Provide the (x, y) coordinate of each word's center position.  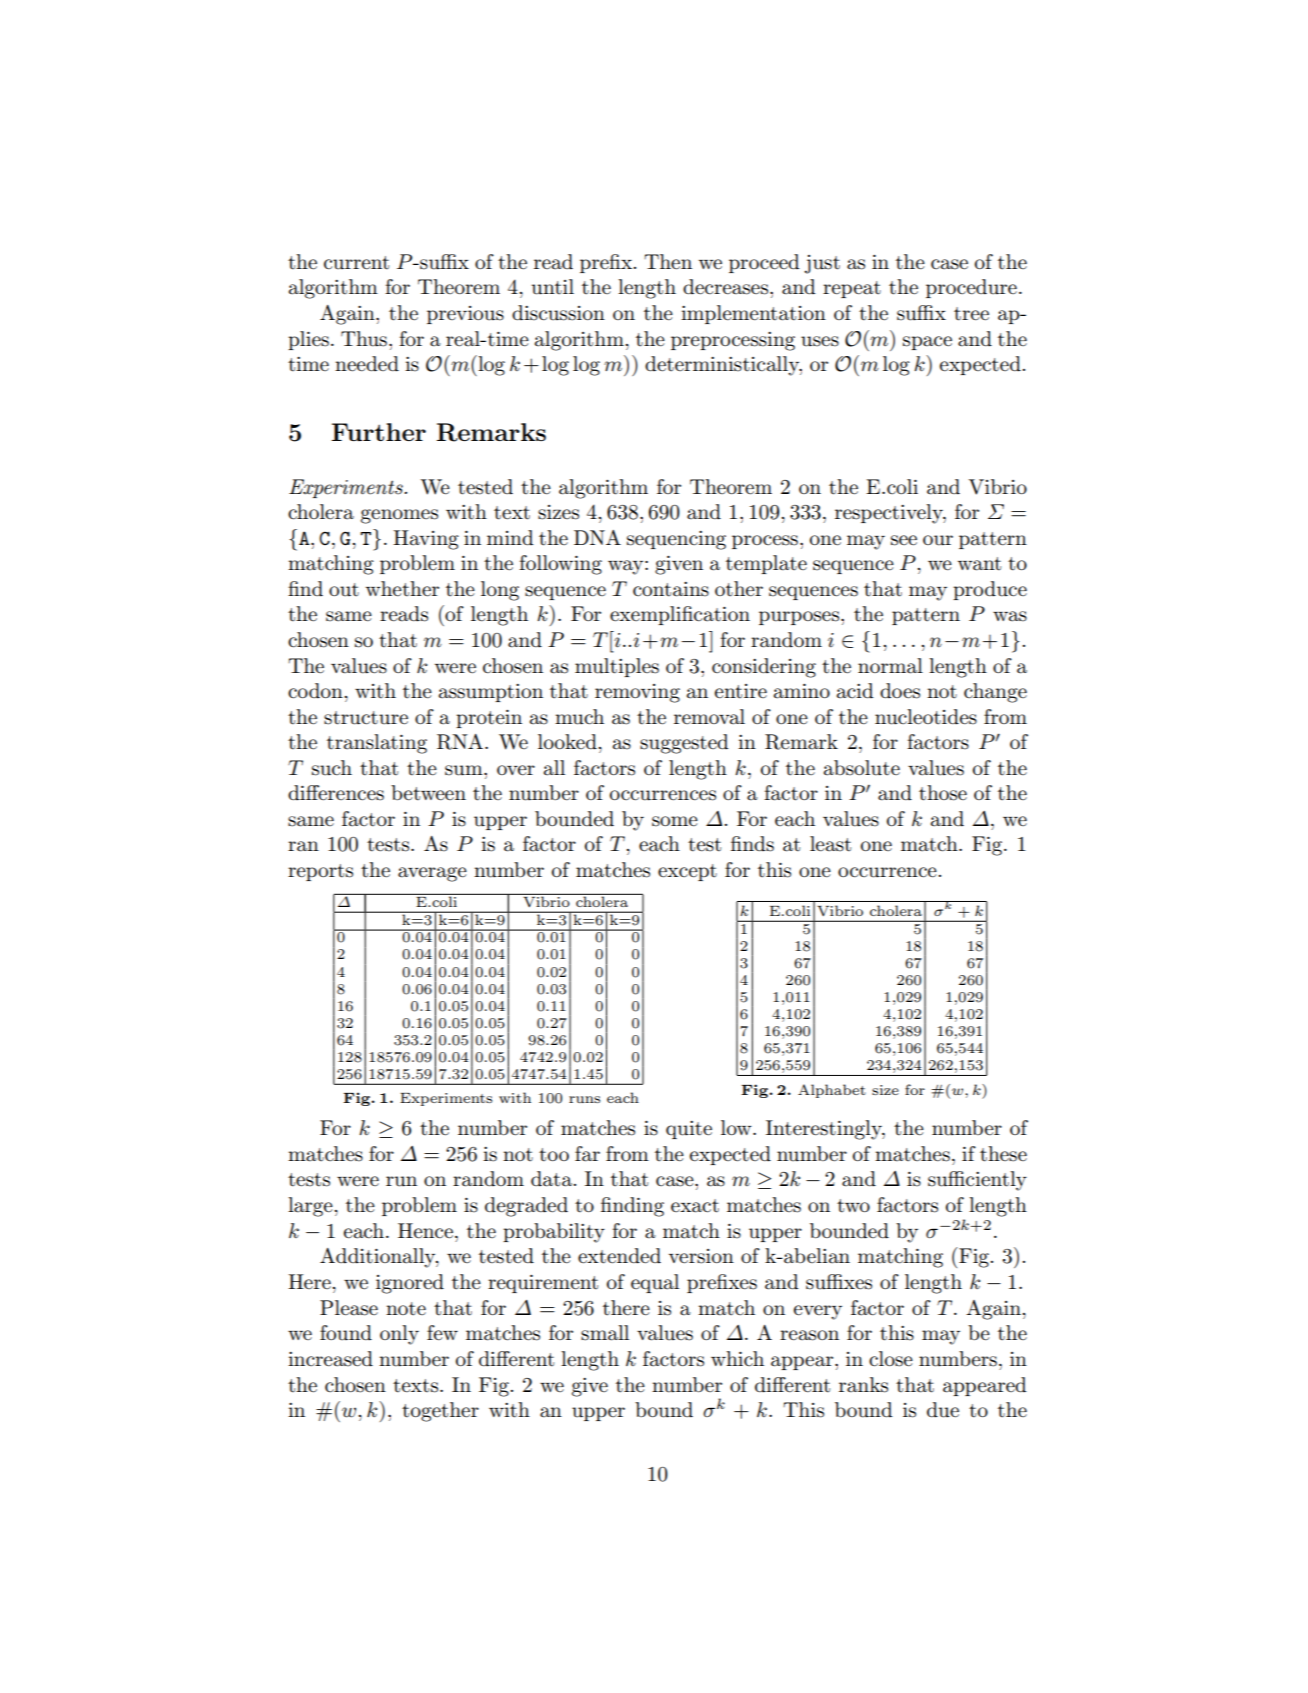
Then (668, 262)
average (432, 874)
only (399, 1335)
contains (671, 589)
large (310, 1207)
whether (402, 589)
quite (689, 1130)
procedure (971, 288)
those (943, 793)
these (1003, 1154)
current (356, 263)
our (938, 540)
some (675, 821)
